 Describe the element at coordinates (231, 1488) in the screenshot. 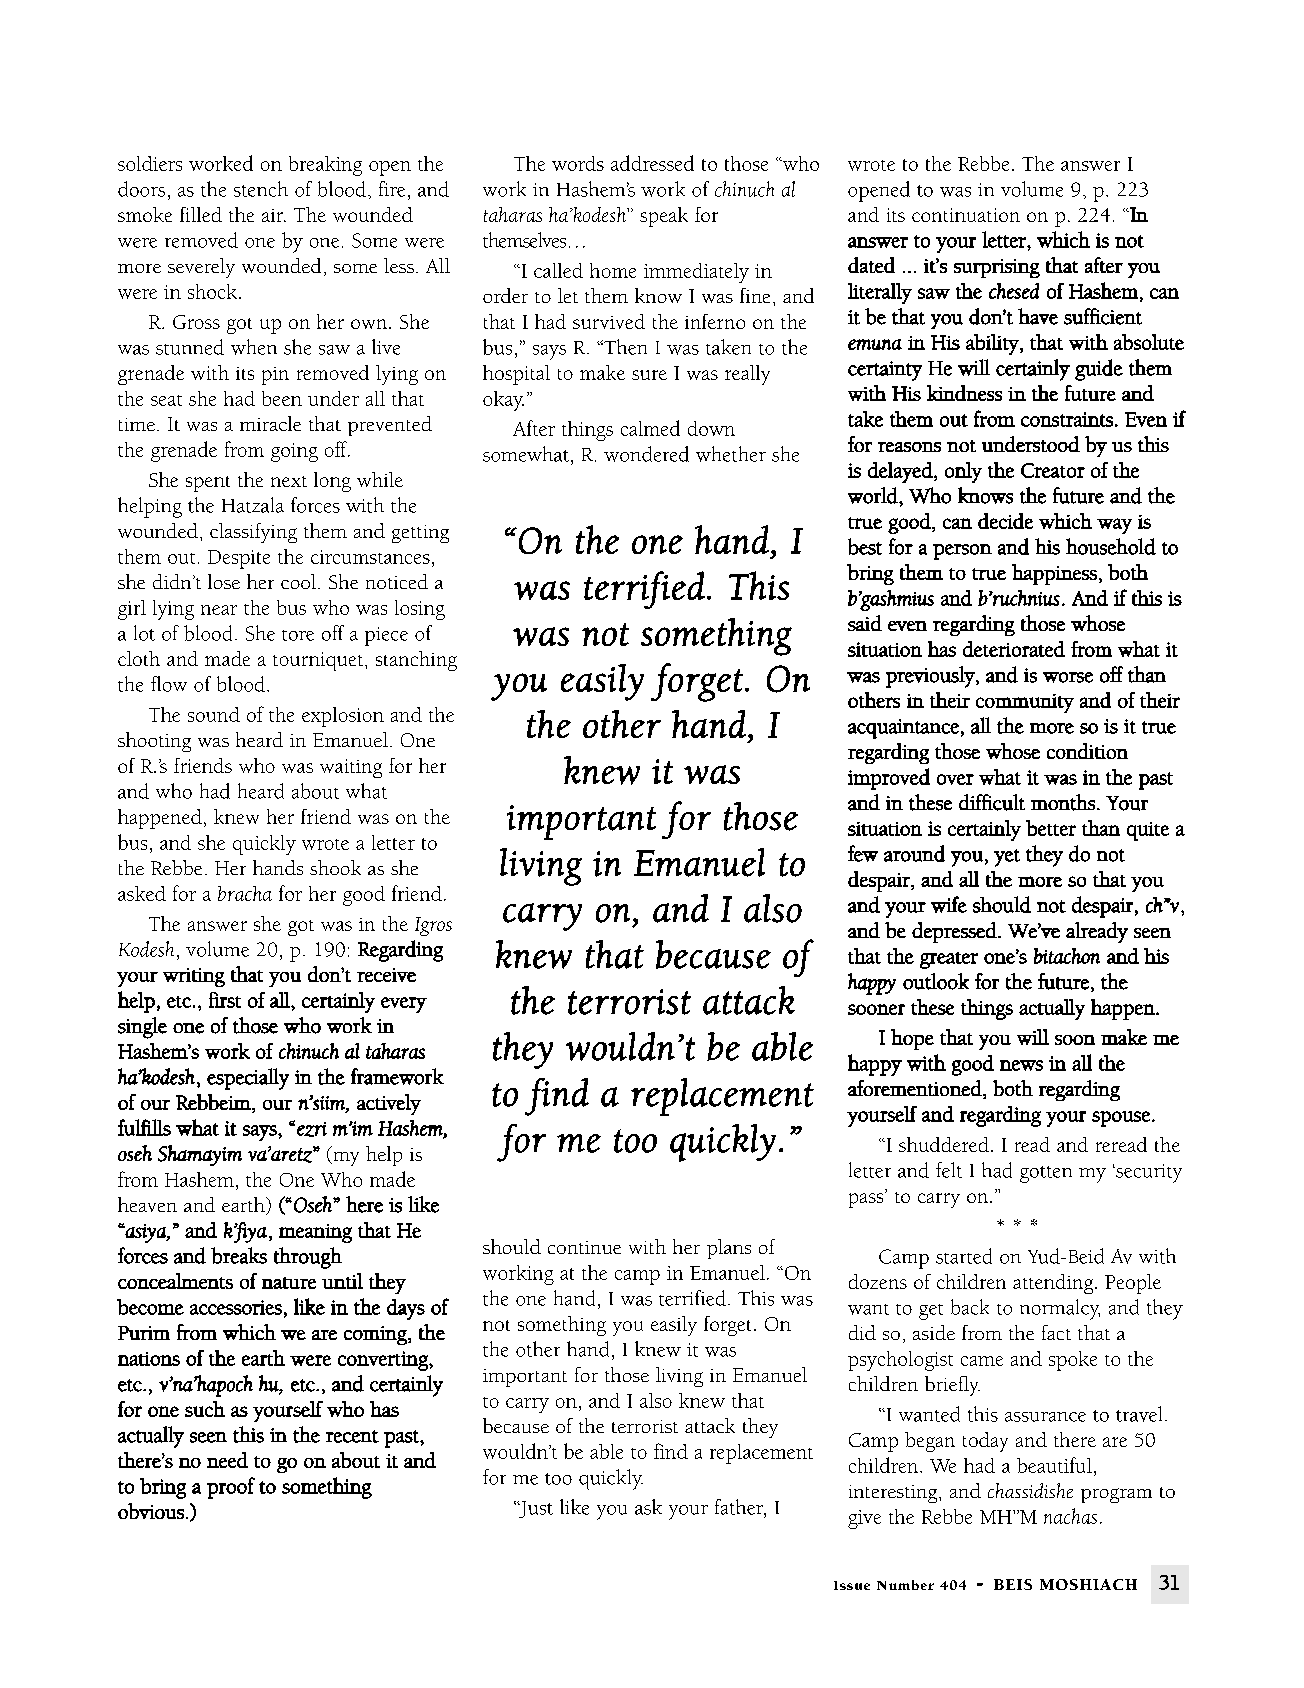

I see `proof` at that location.
